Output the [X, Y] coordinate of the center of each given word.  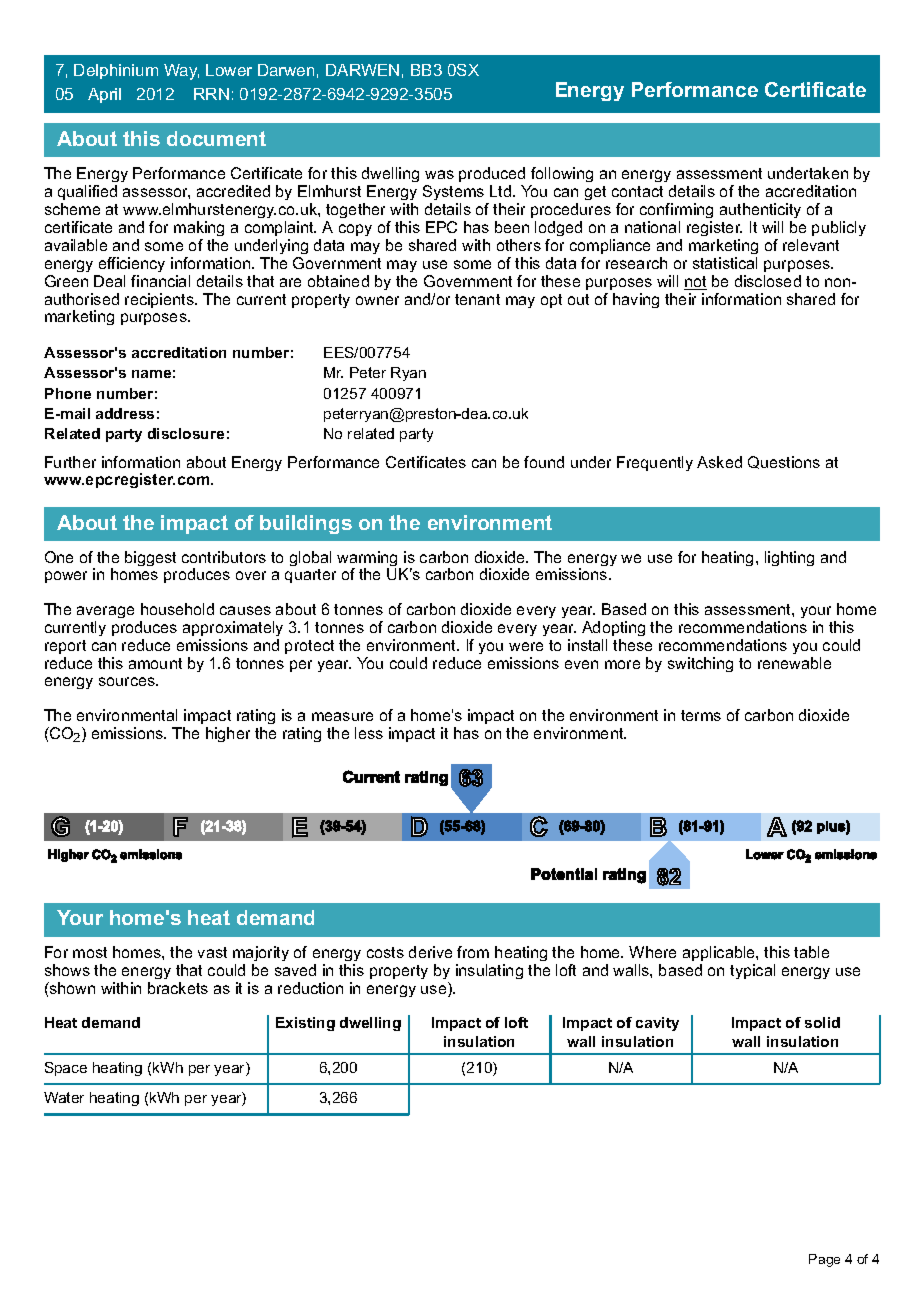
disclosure [186, 433]
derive [430, 952]
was [439, 174]
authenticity [760, 210]
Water [64, 1097]
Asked [719, 462]
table [811, 952]
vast [212, 952]
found [544, 462]
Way [181, 72]
